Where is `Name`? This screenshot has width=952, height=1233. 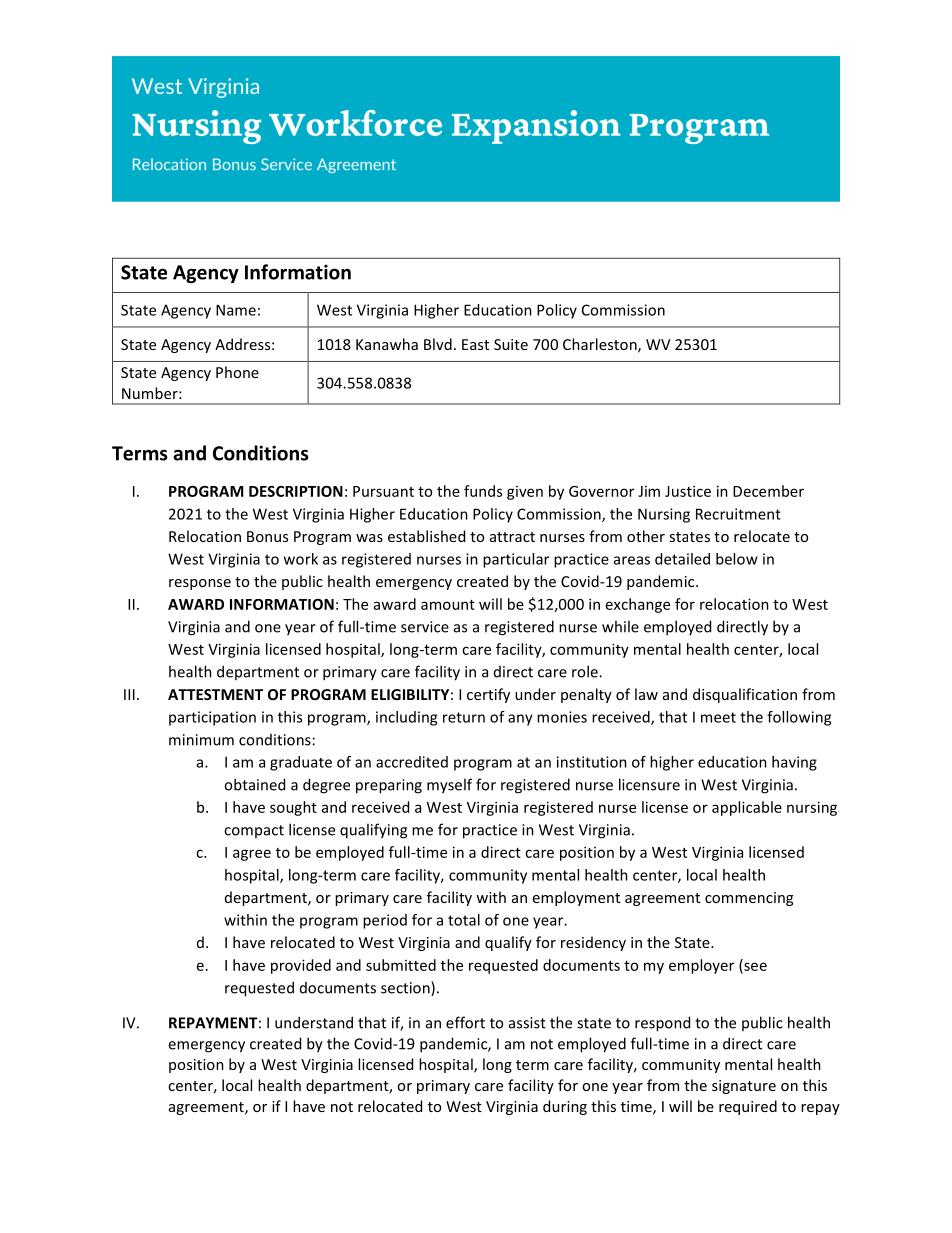
Name is located at coordinates (236, 310).
